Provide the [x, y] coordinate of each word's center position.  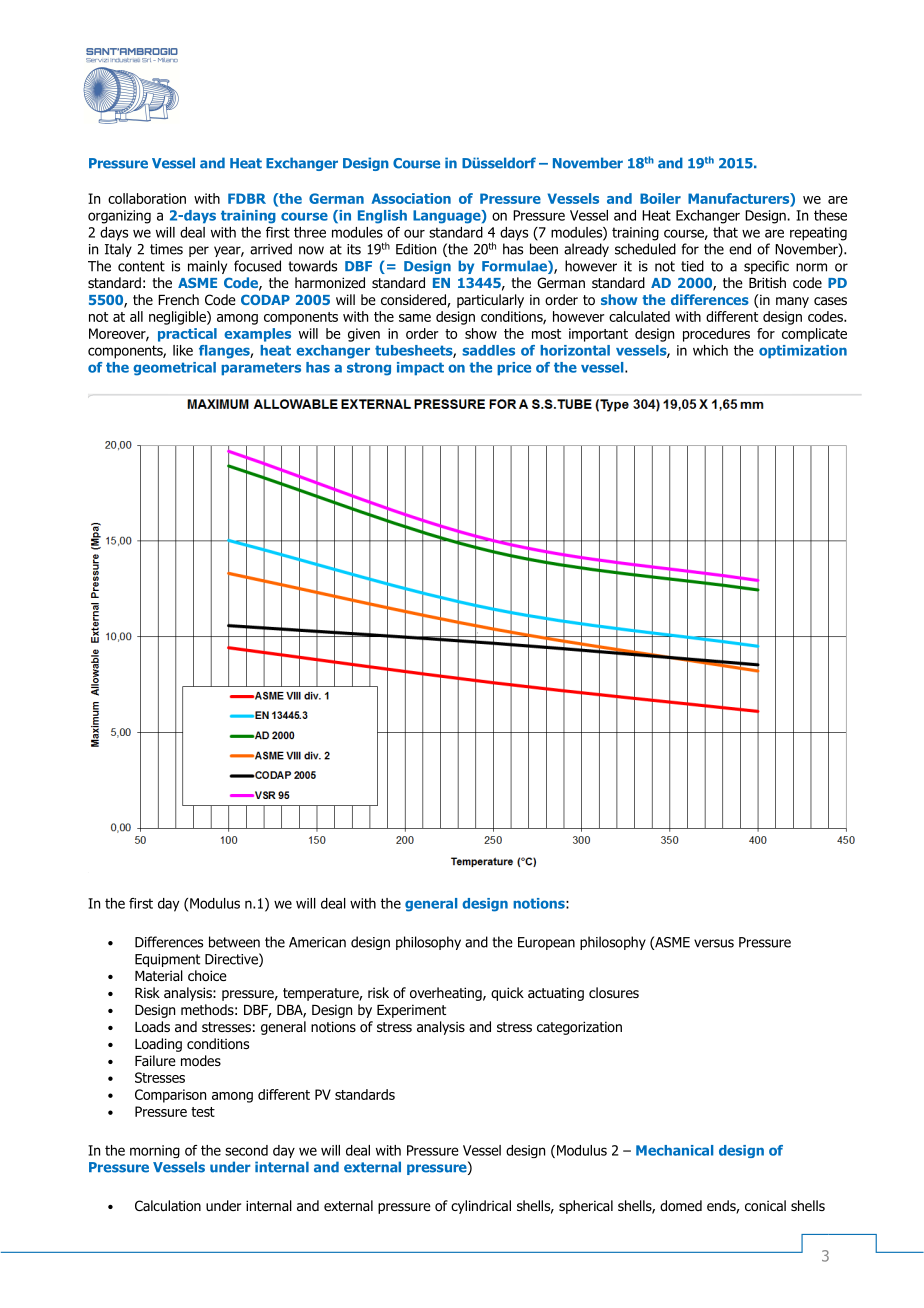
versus [714, 943]
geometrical [174, 369]
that [725, 232]
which [710, 350]
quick [507, 994]
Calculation [168, 1205]
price [514, 369]
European [546, 943]
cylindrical [481, 1207]
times [166, 249]
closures [614, 993]
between [234, 942]
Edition [416, 249]
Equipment [167, 960]
